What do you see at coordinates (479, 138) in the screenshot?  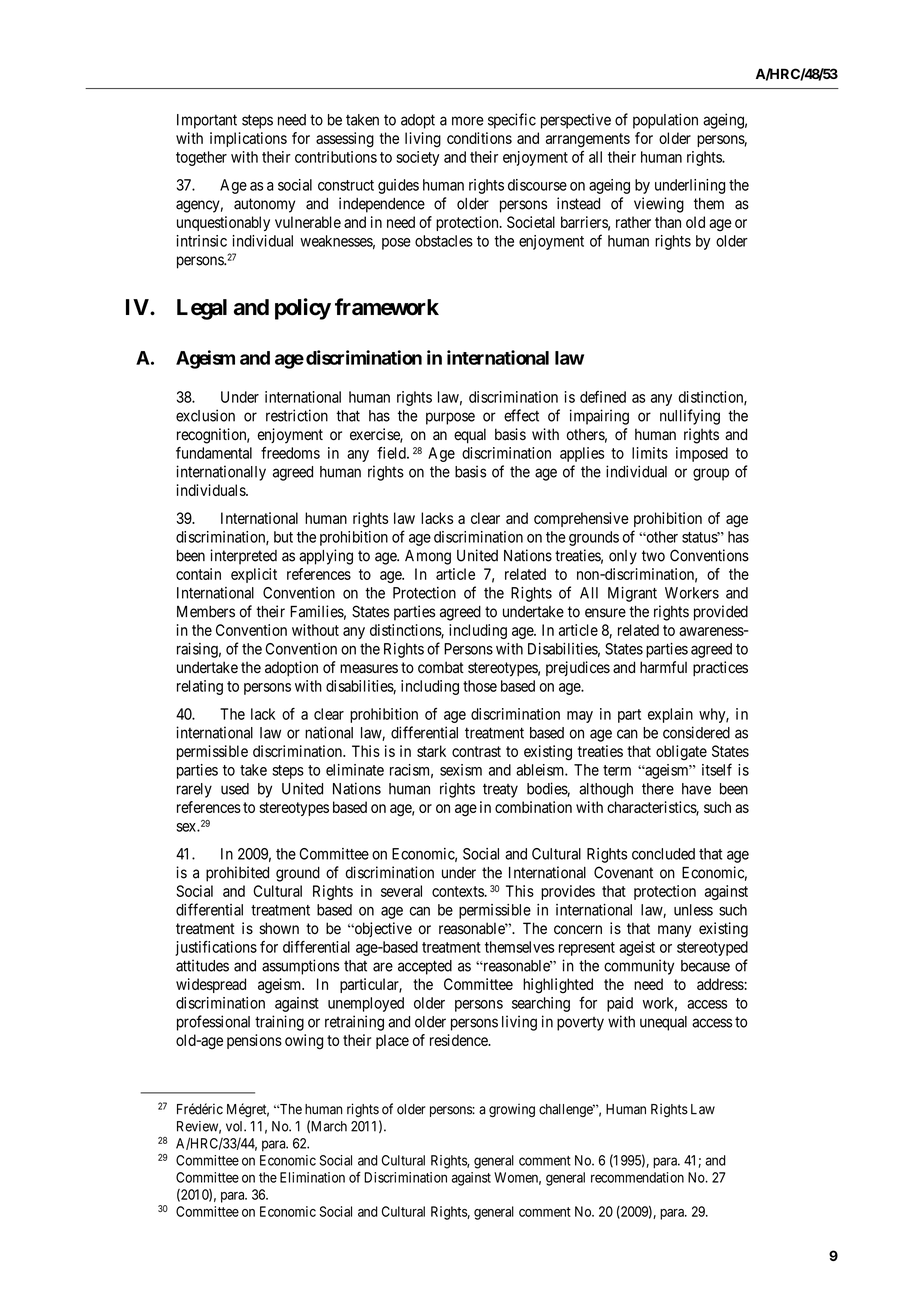 I see `conditions` at bounding box center [479, 138].
